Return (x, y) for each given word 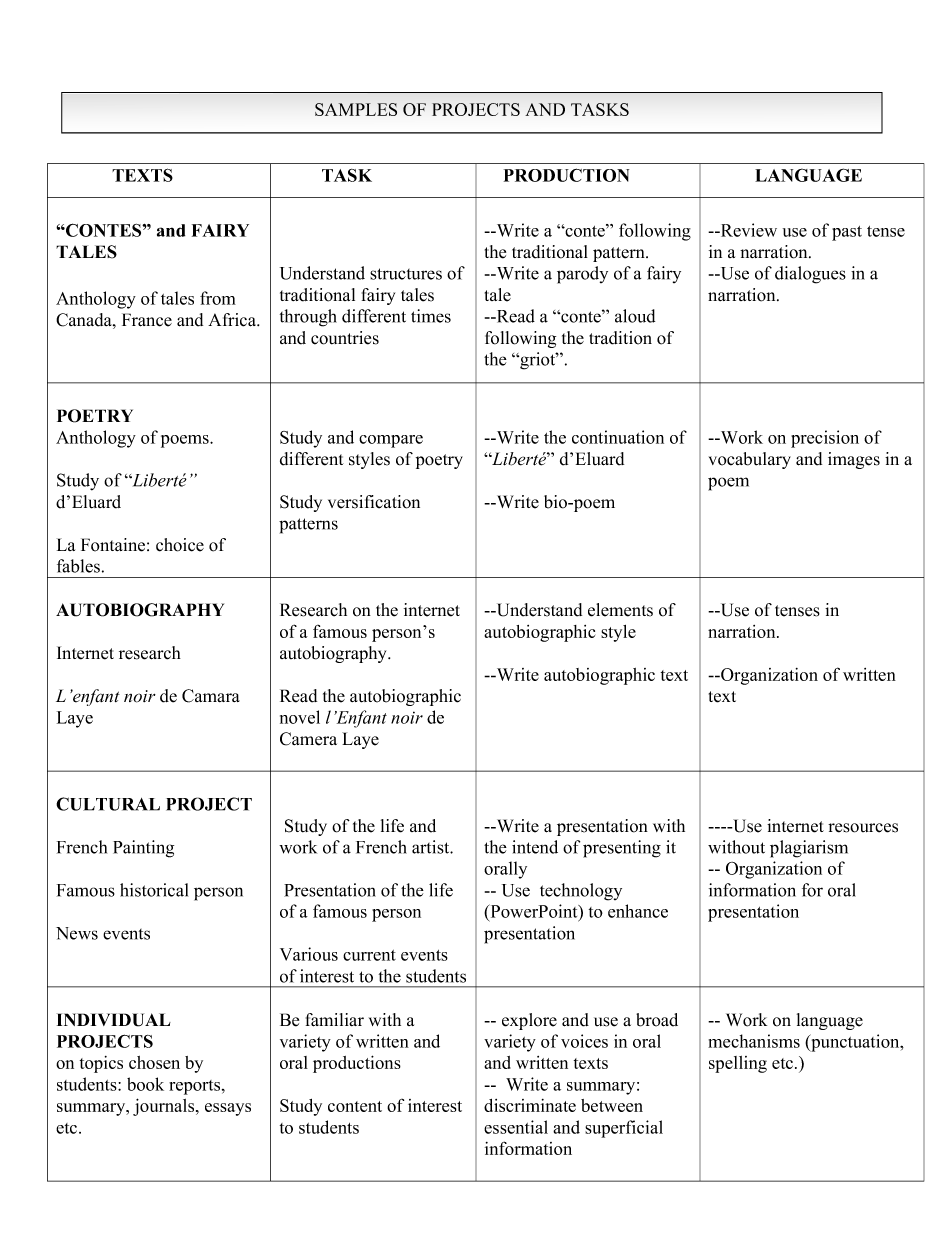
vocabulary (750, 460)
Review (747, 230)
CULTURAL (108, 804)
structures (406, 274)
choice (180, 545)
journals (165, 1107)
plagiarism (809, 849)
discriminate (530, 1105)
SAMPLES (356, 109)
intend (535, 847)
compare (391, 441)
